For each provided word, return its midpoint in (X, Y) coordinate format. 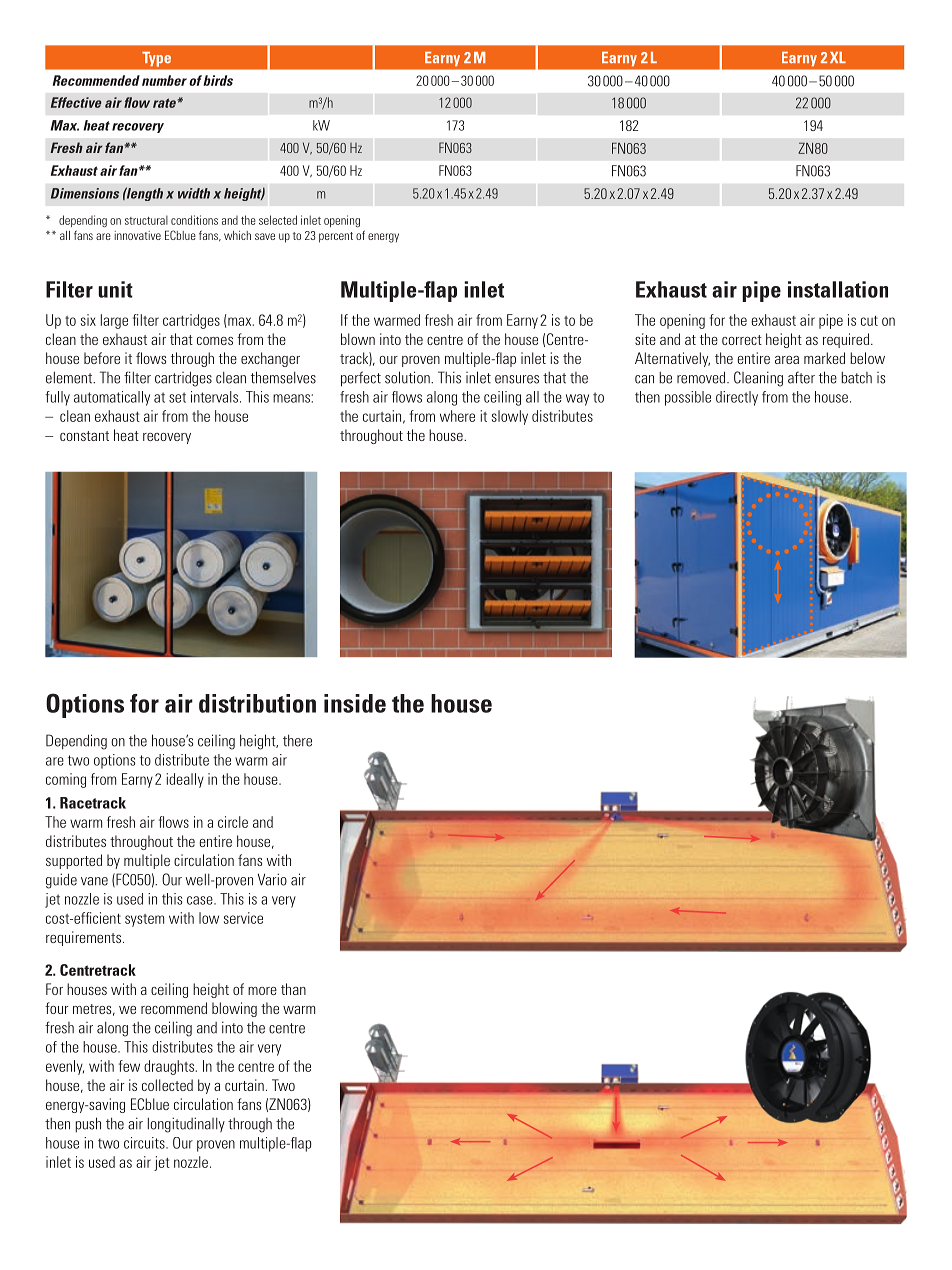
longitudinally (186, 1125)
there (297, 740)
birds (218, 80)
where (457, 416)
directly (737, 398)
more (262, 991)
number (164, 80)
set (177, 397)
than (293, 989)
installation (838, 289)
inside (355, 703)
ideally (185, 780)
